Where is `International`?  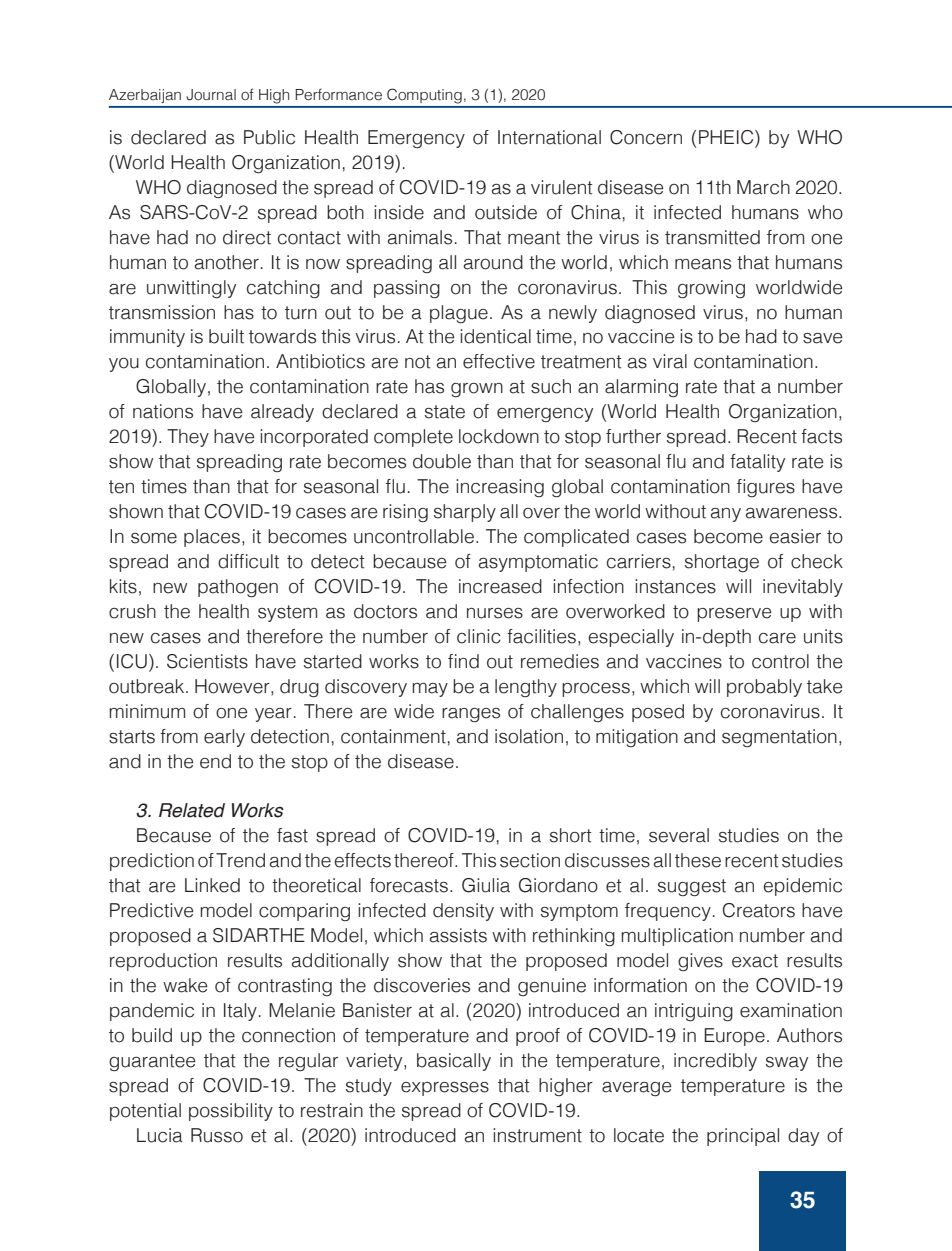
International is located at coordinates (549, 137).
